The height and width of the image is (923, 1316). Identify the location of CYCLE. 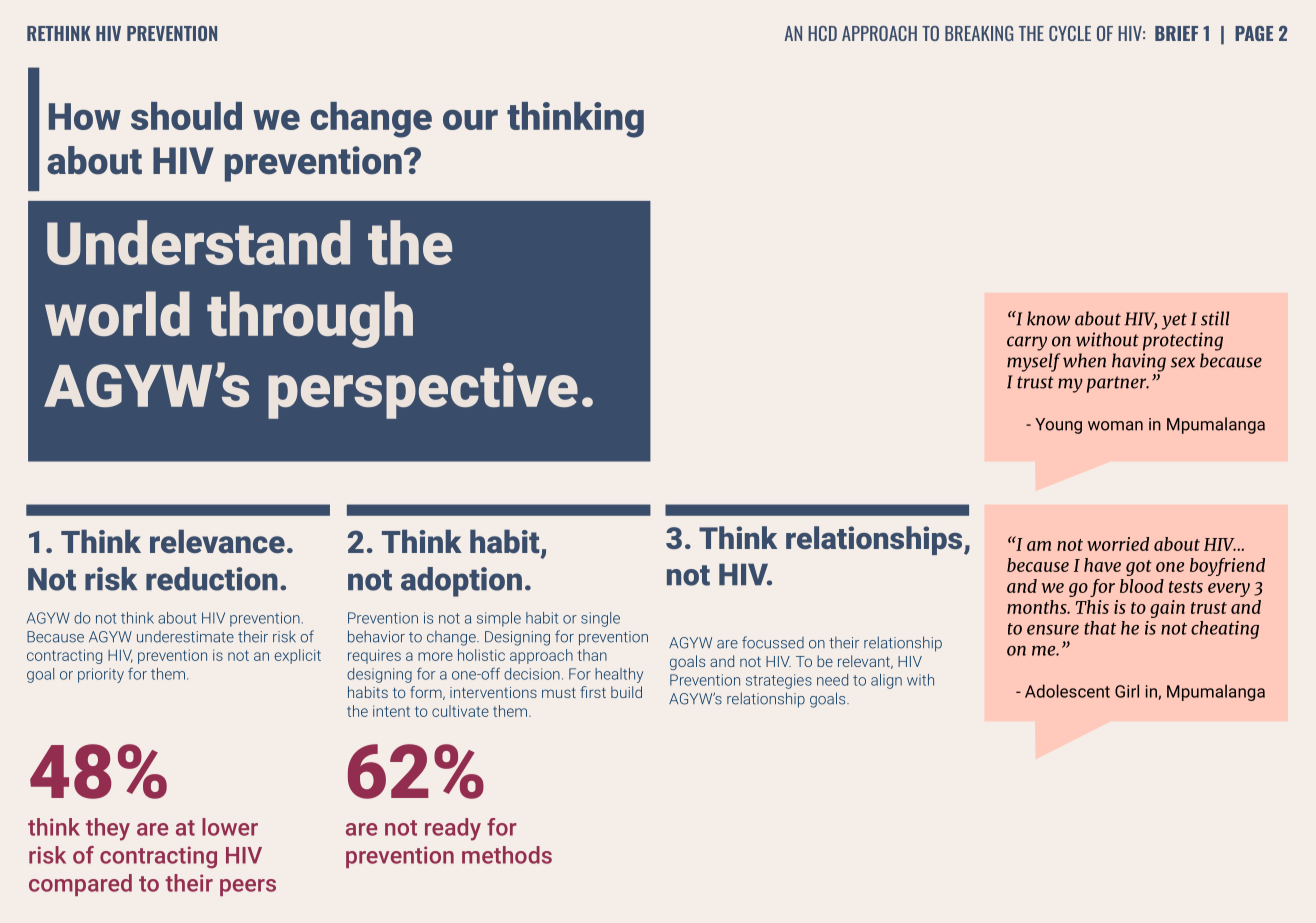
(1070, 33).
